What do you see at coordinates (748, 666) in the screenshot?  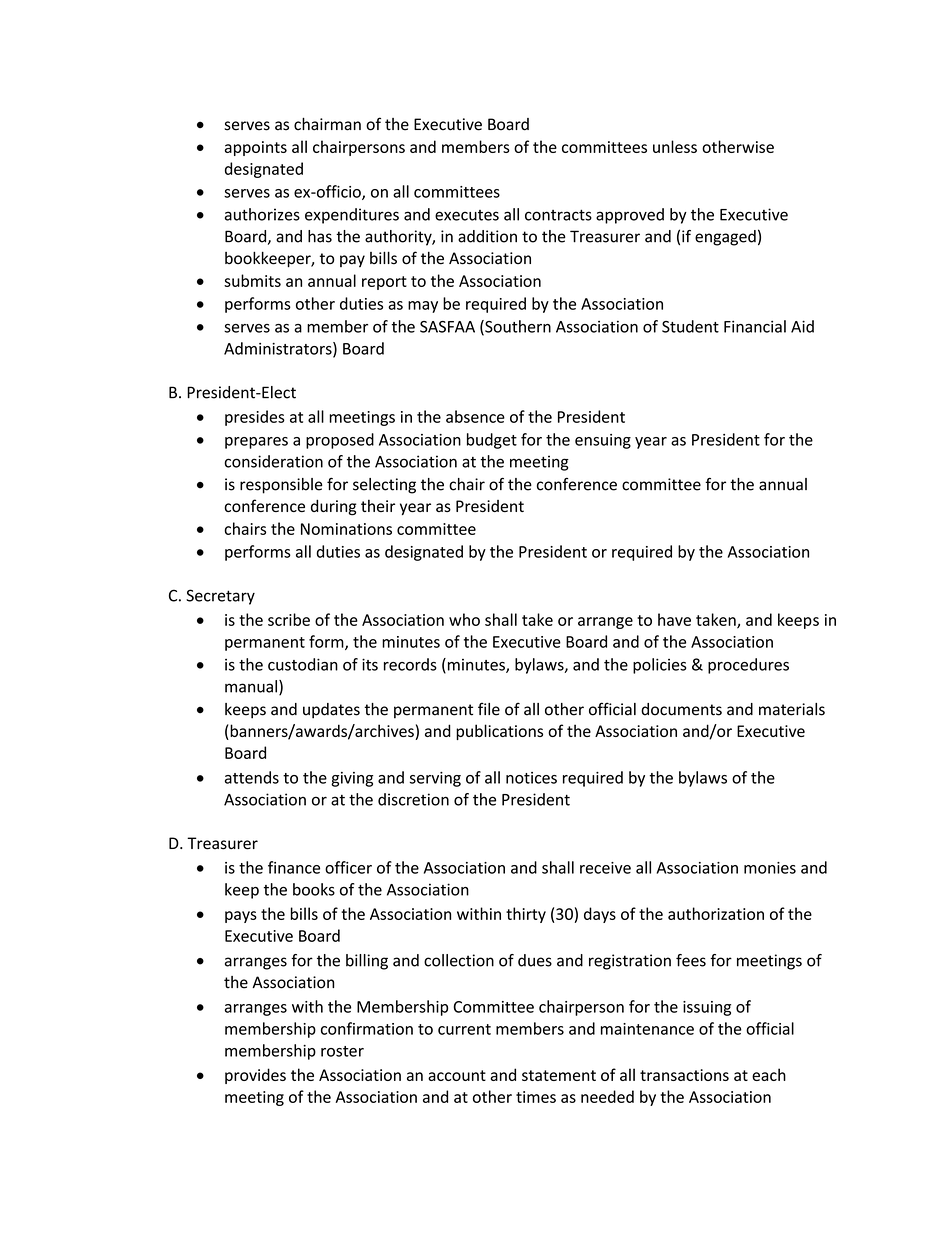 I see `procedures` at bounding box center [748, 666].
